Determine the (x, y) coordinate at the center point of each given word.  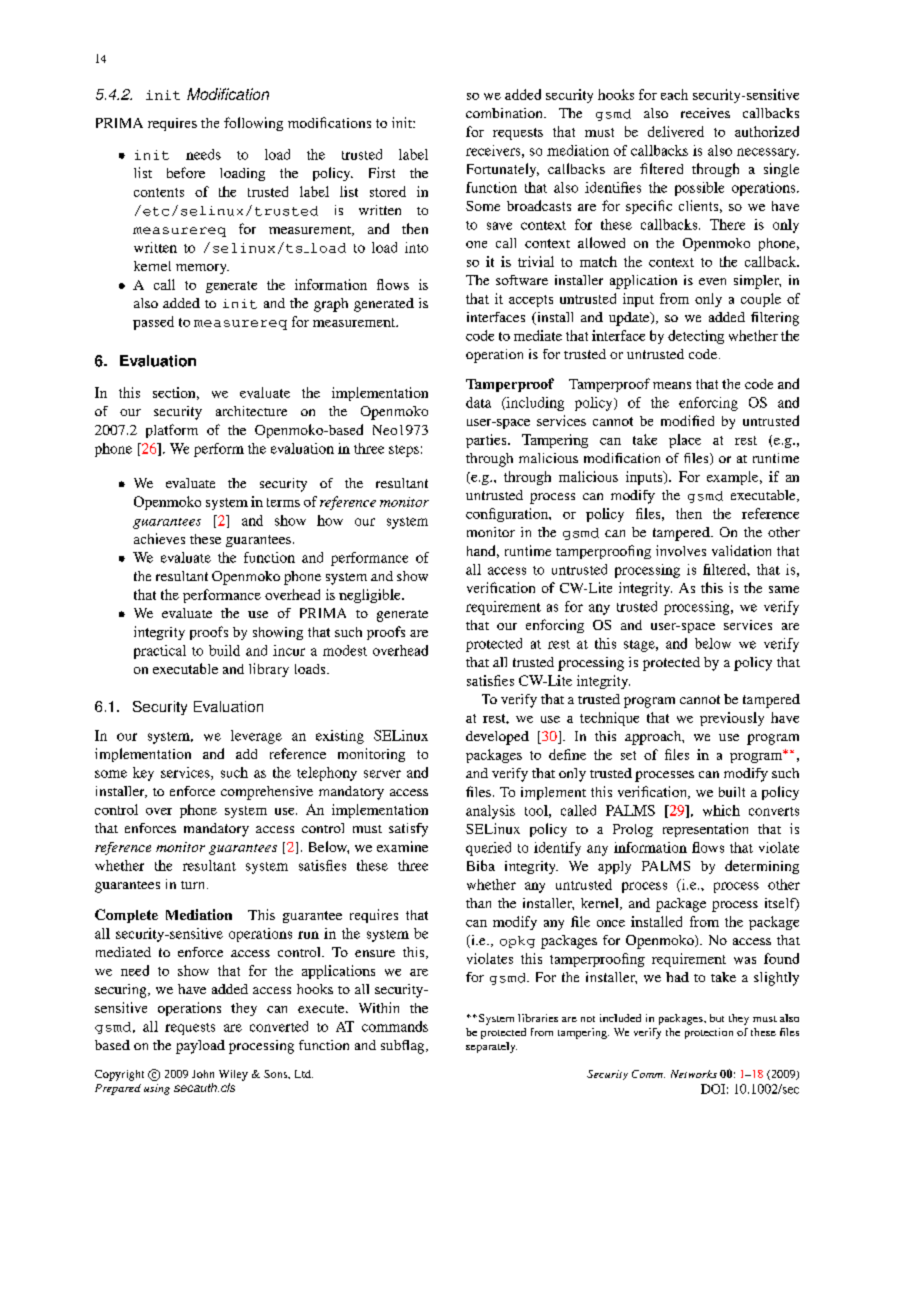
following (253, 124)
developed (497, 738)
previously (732, 719)
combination (505, 113)
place (685, 441)
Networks (694, 1074)
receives (705, 113)
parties (487, 441)
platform (172, 431)
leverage (256, 737)
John (203, 1074)
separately (491, 1047)
